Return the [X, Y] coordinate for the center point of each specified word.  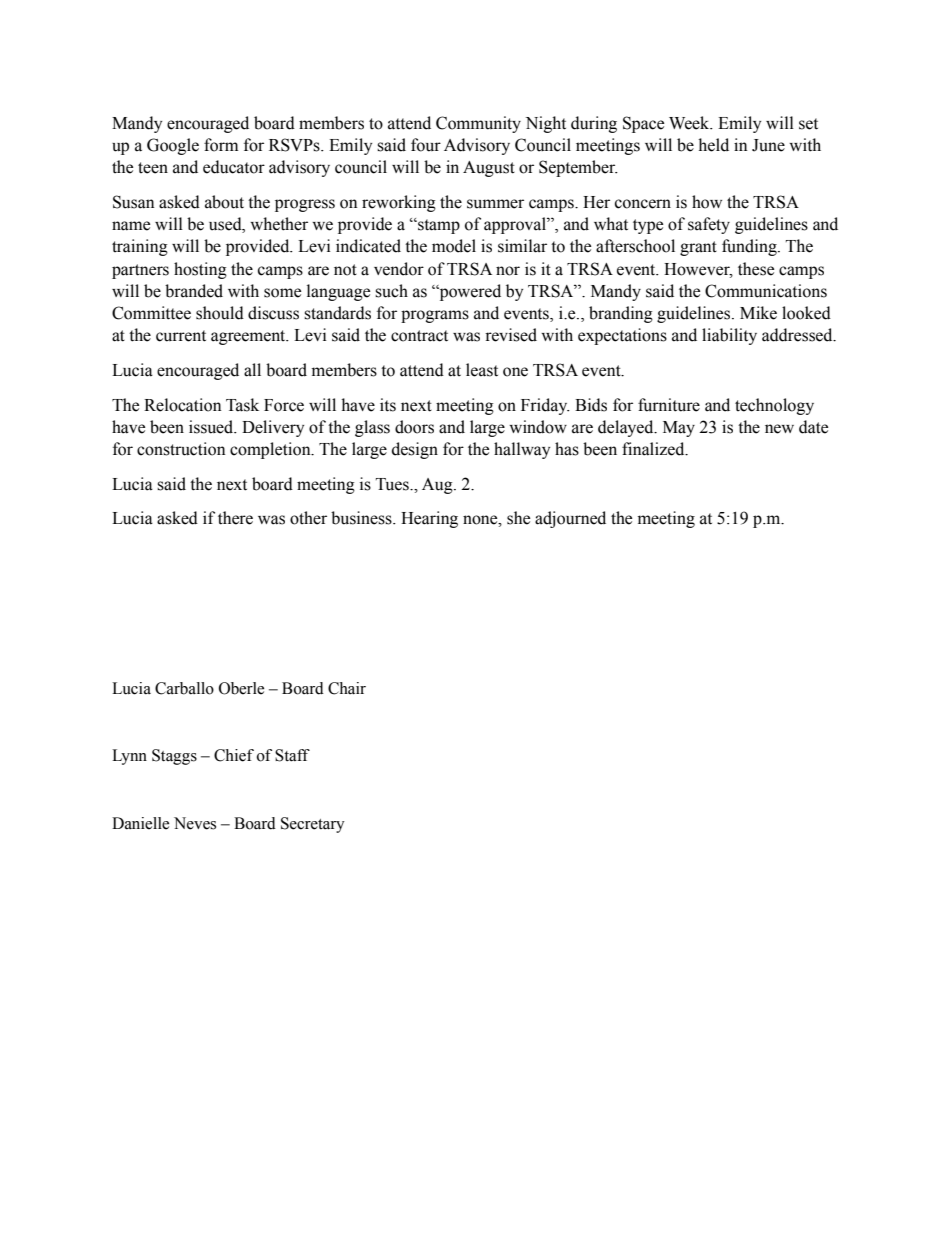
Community [478, 124]
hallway [522, 450]
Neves [195, 823]
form [221, 145]
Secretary [313, 825]
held [713, 145]
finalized [654, 449]
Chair [347, 688]
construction [181, 449]
